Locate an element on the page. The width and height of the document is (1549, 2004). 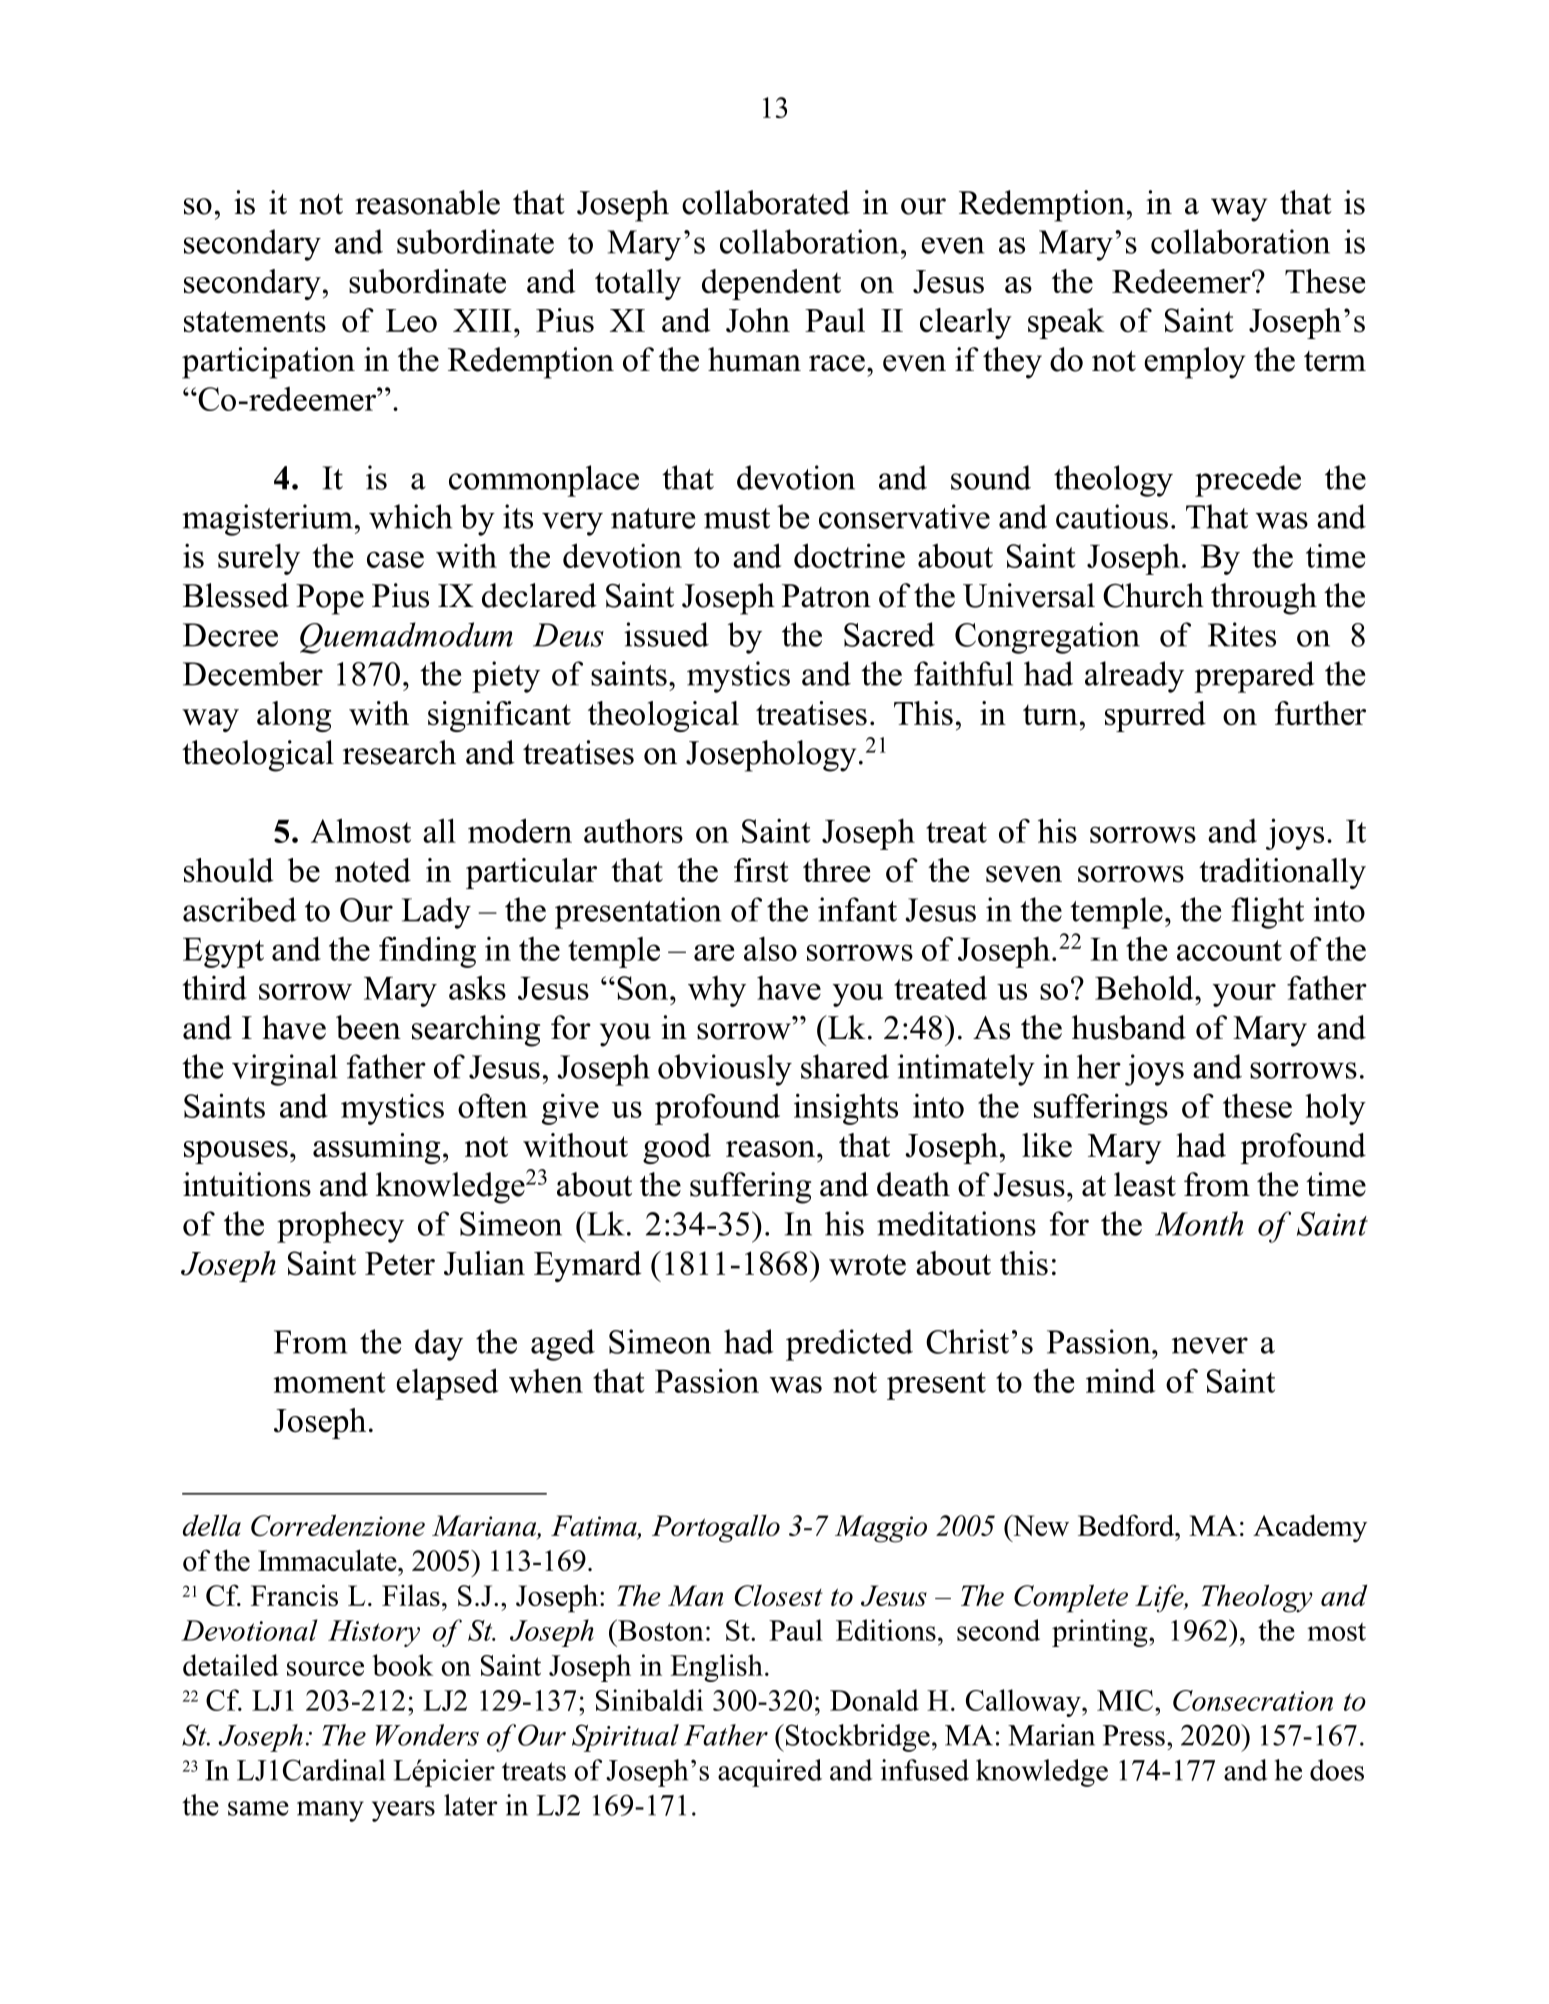
many is located at coordinates (330, 1811).
